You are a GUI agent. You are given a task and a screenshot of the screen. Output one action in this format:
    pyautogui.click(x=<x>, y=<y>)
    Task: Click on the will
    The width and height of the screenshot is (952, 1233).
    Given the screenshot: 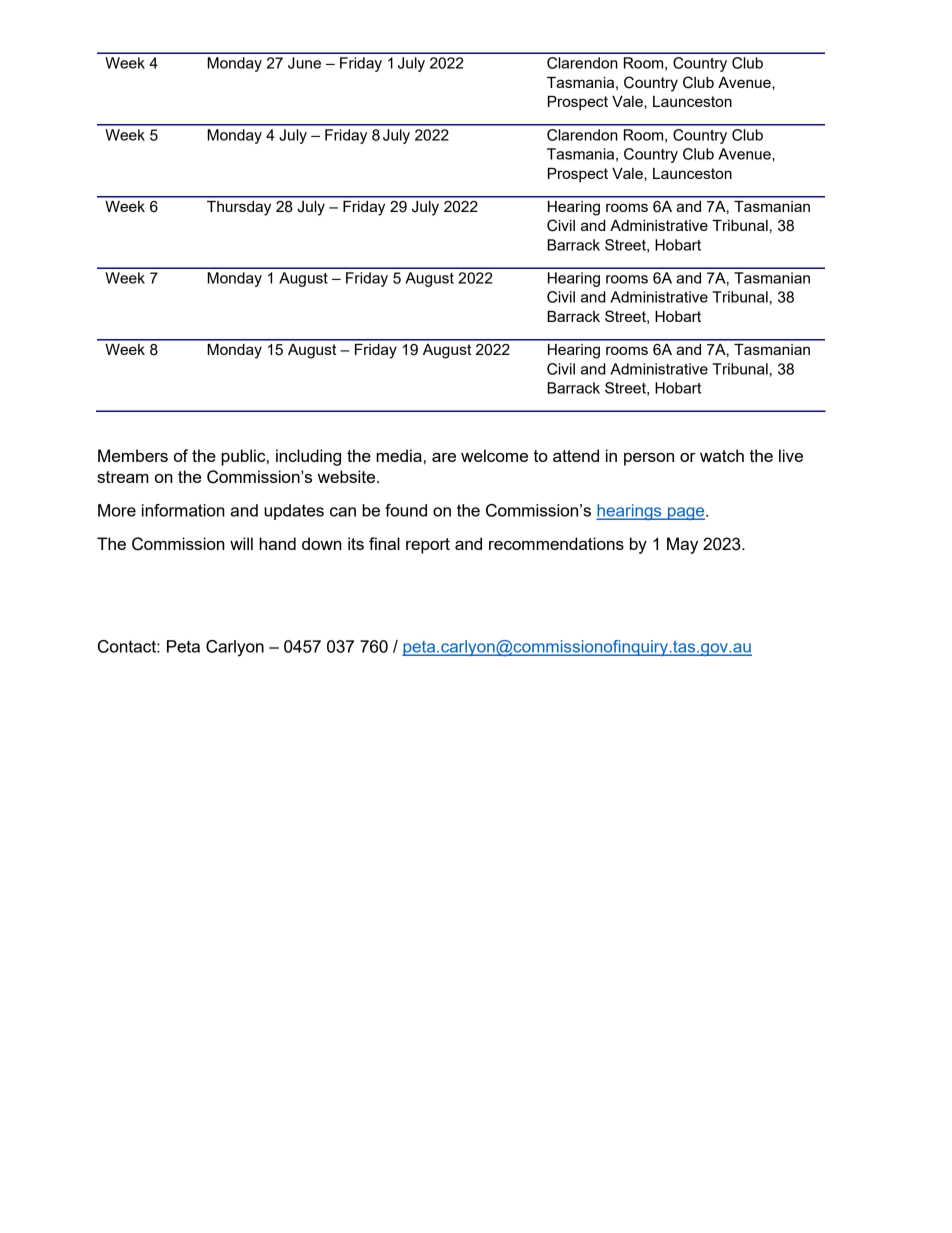 What is the action you would take?
    pyautogui.click(x=241, y=543)
